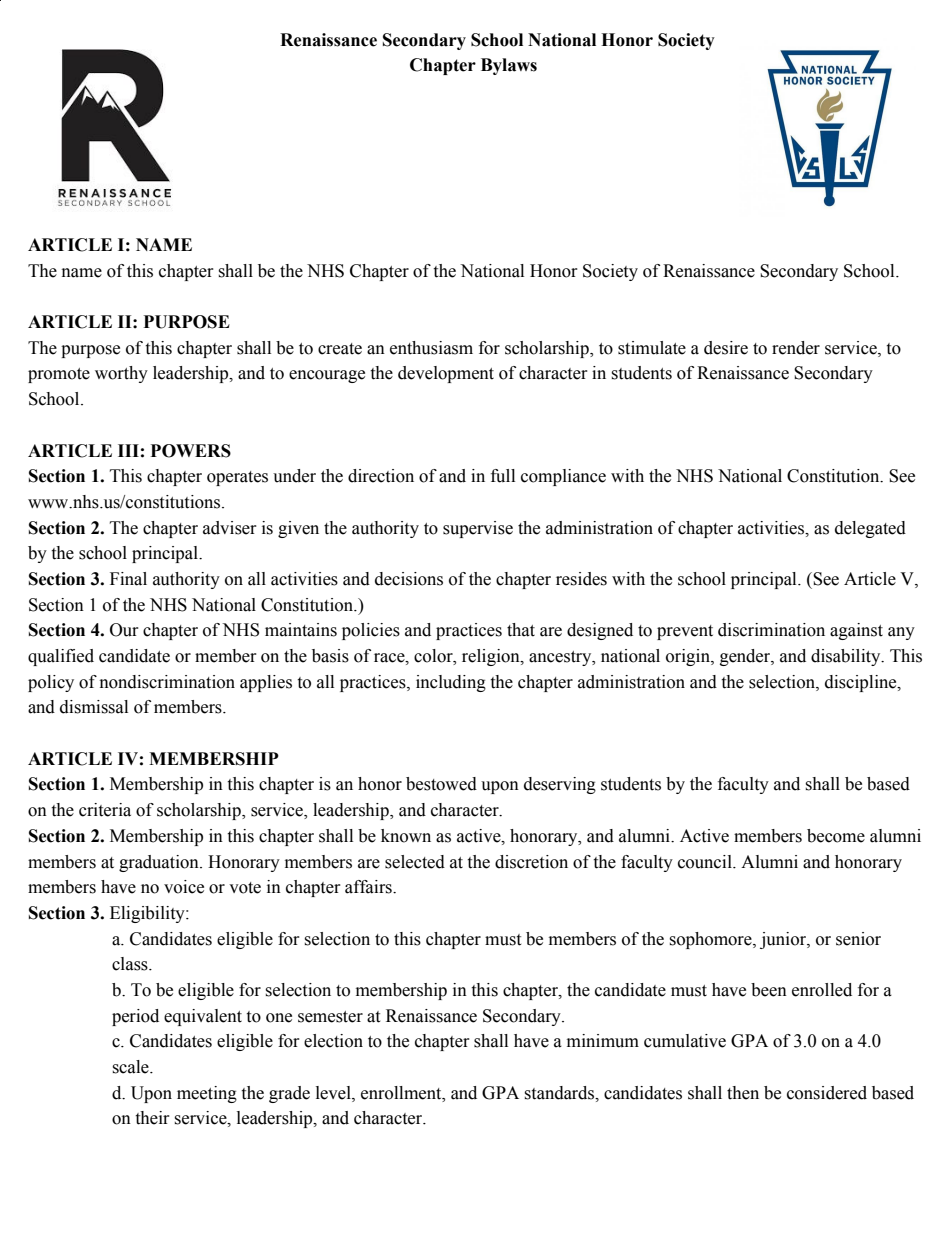 This page has width=952, height=1233. I want to click on become, so click(836, 836).
